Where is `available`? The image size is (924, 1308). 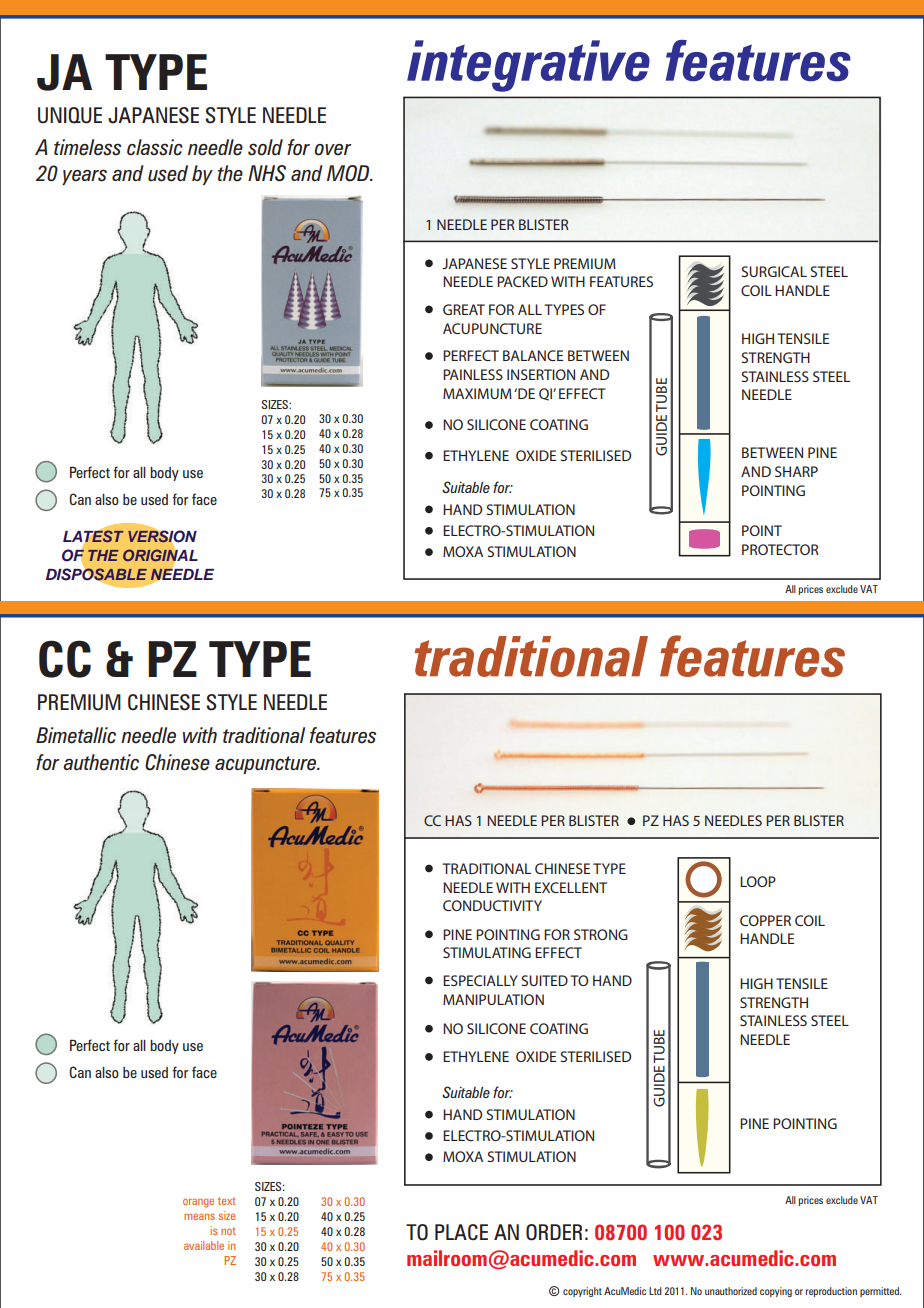 available is located at coordinates (204, 1245).
